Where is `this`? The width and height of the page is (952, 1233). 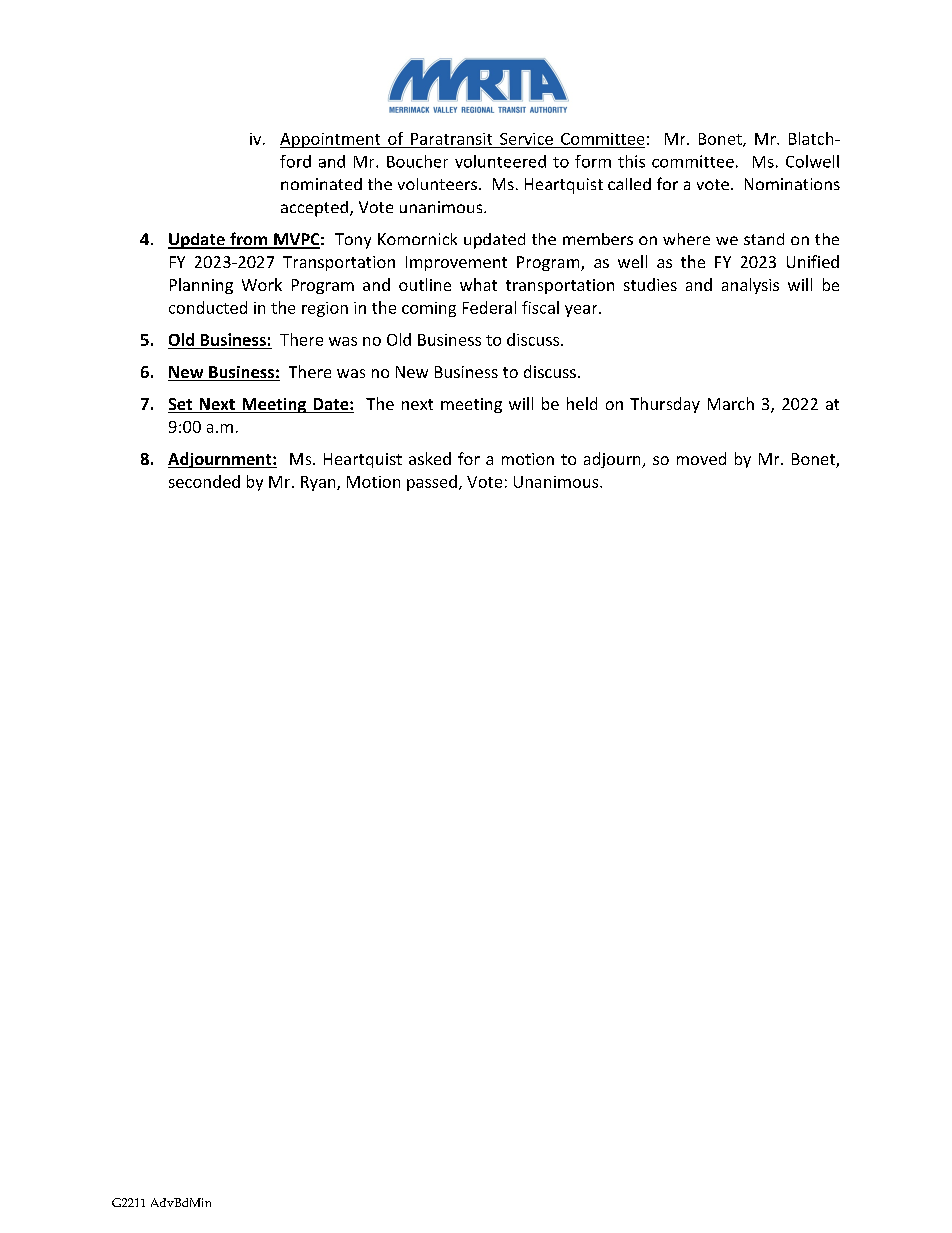 this is located at coordinates (631, 161).
